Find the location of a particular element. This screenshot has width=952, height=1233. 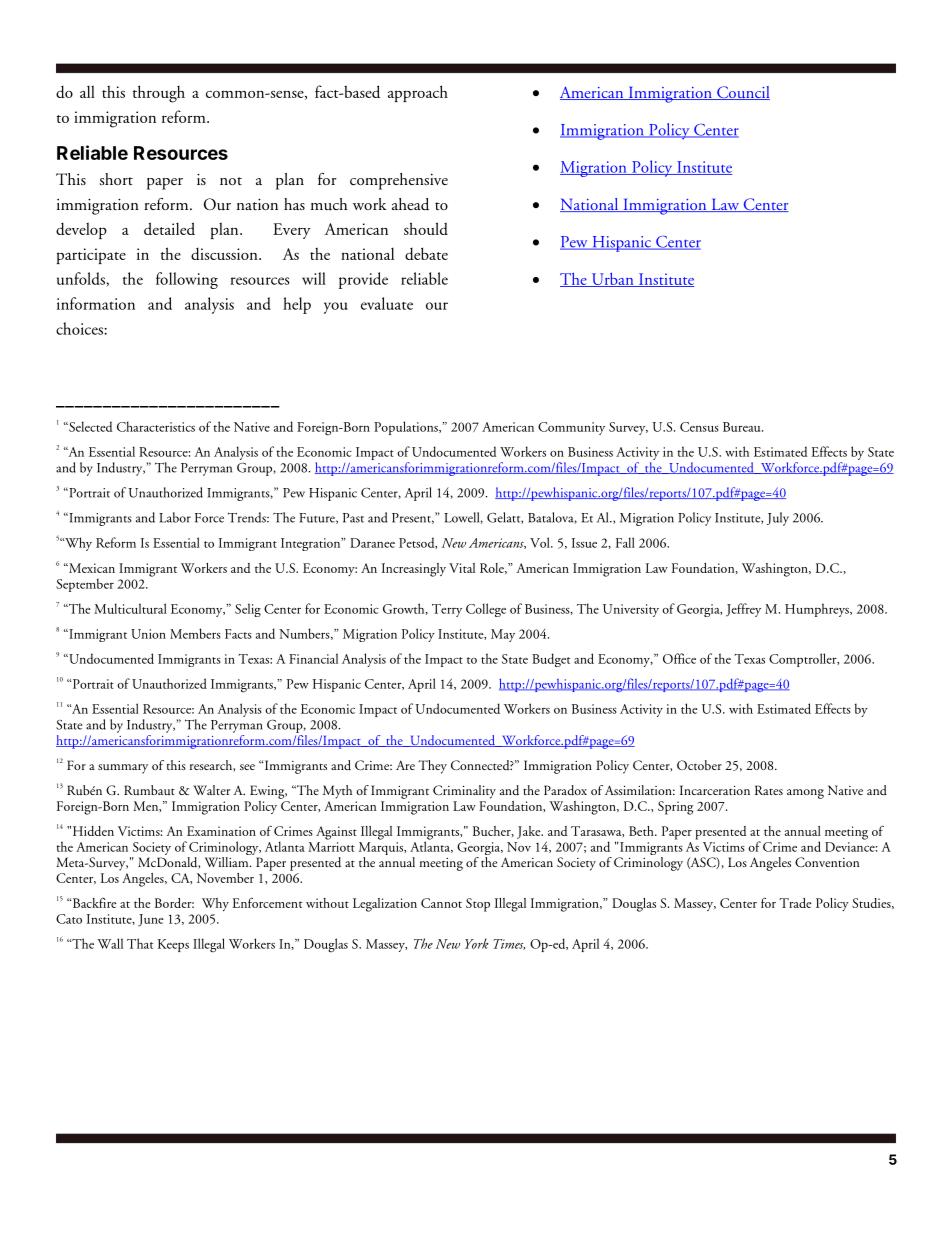

approach is located at coordinates (418, 93).
